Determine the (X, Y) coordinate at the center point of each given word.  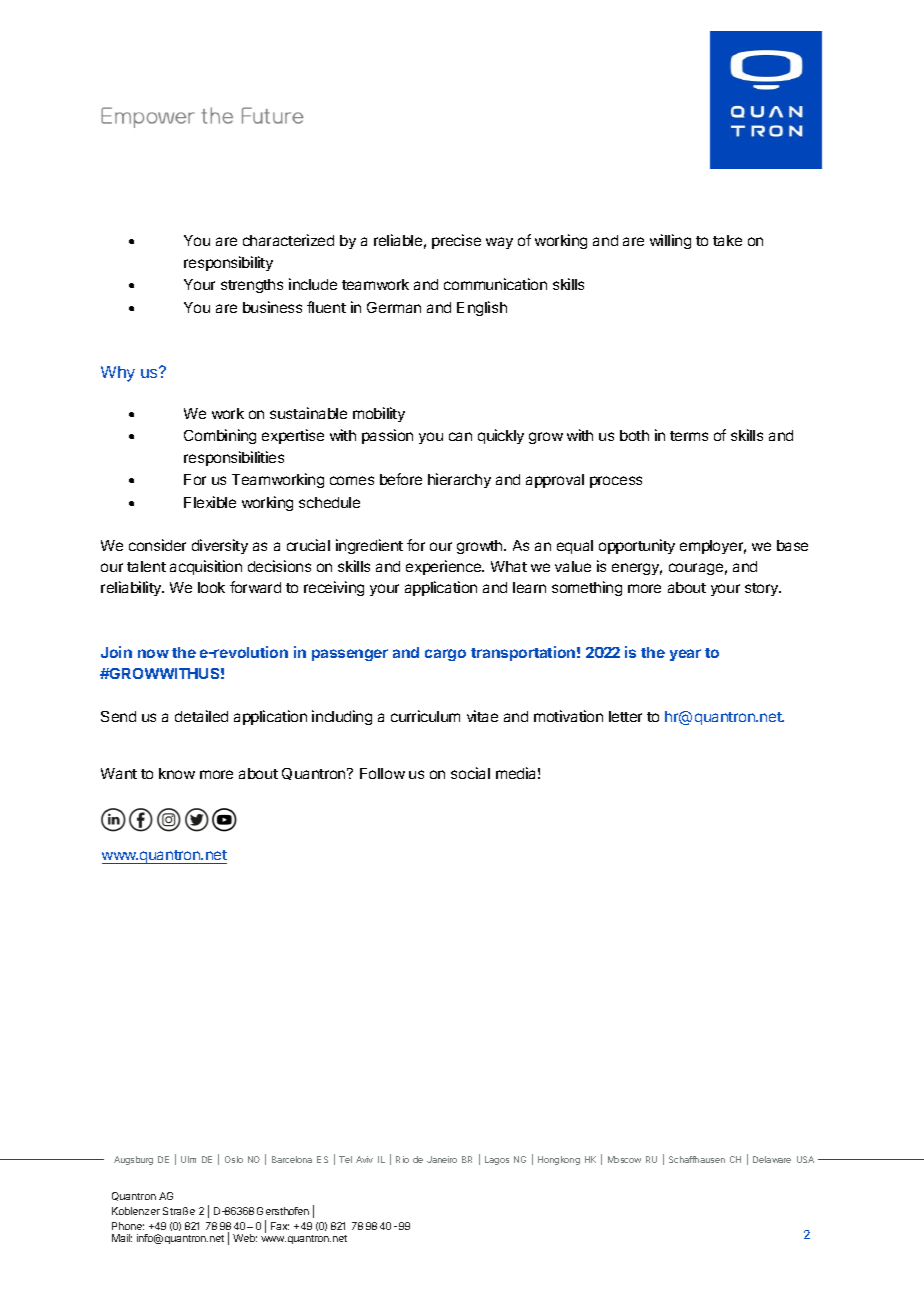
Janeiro (442, 1159)
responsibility (228, 263)
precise (456, 241)
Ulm (188, 1159)
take (727, 240)
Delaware (772, 1159)
